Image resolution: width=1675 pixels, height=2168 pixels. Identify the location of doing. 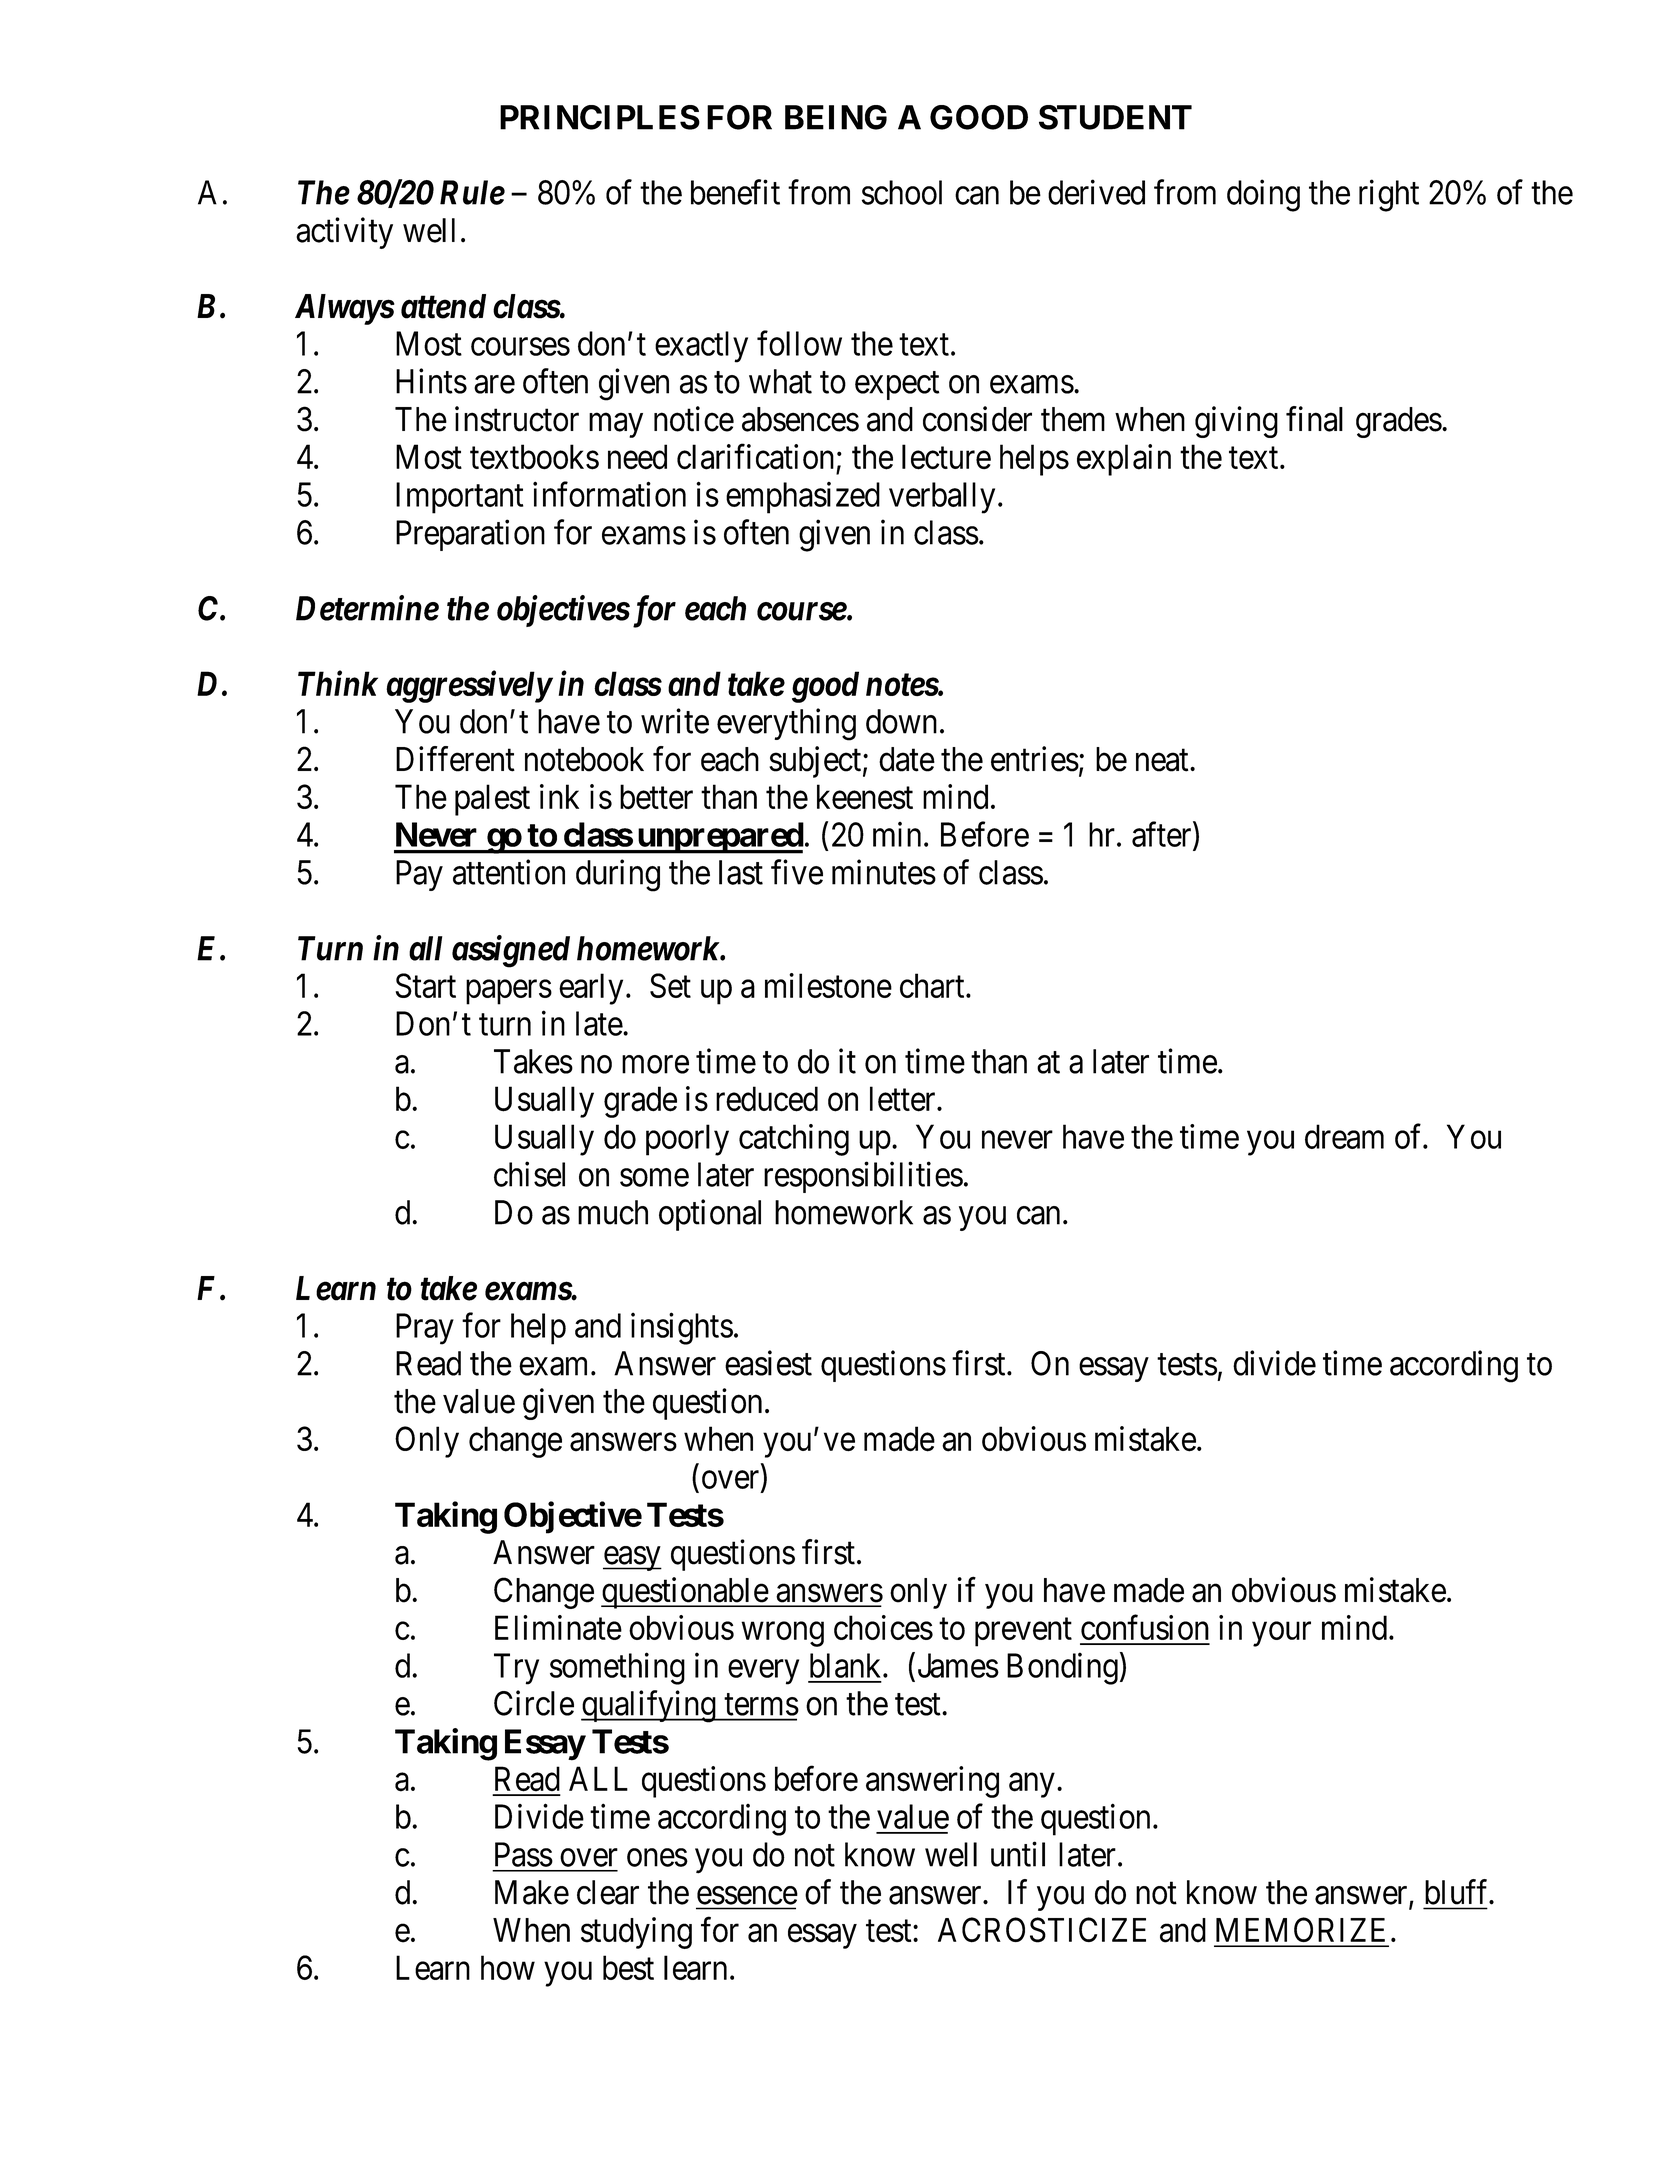
(1263, 195).
